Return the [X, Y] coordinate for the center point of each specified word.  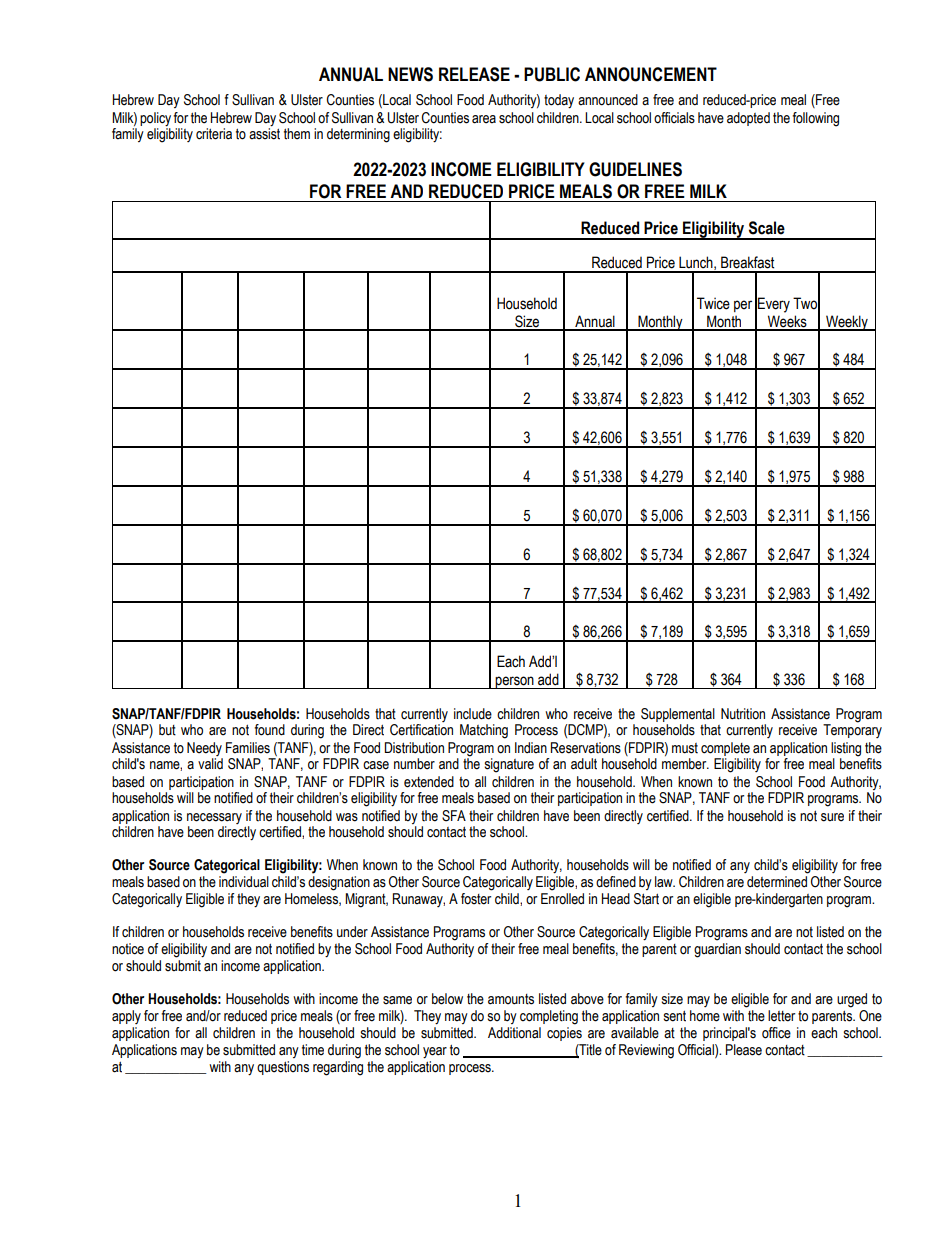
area [484, 119]
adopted [748, 119]
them [297, 134]
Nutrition [743, 714]
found [269, 730]
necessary [214, 818]
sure [832, 817]
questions [283, 1068]
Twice [713, 303]
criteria [214, 134]
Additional [514, 1033]
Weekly [847, 323]
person [515, 682]
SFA [454, 816]
